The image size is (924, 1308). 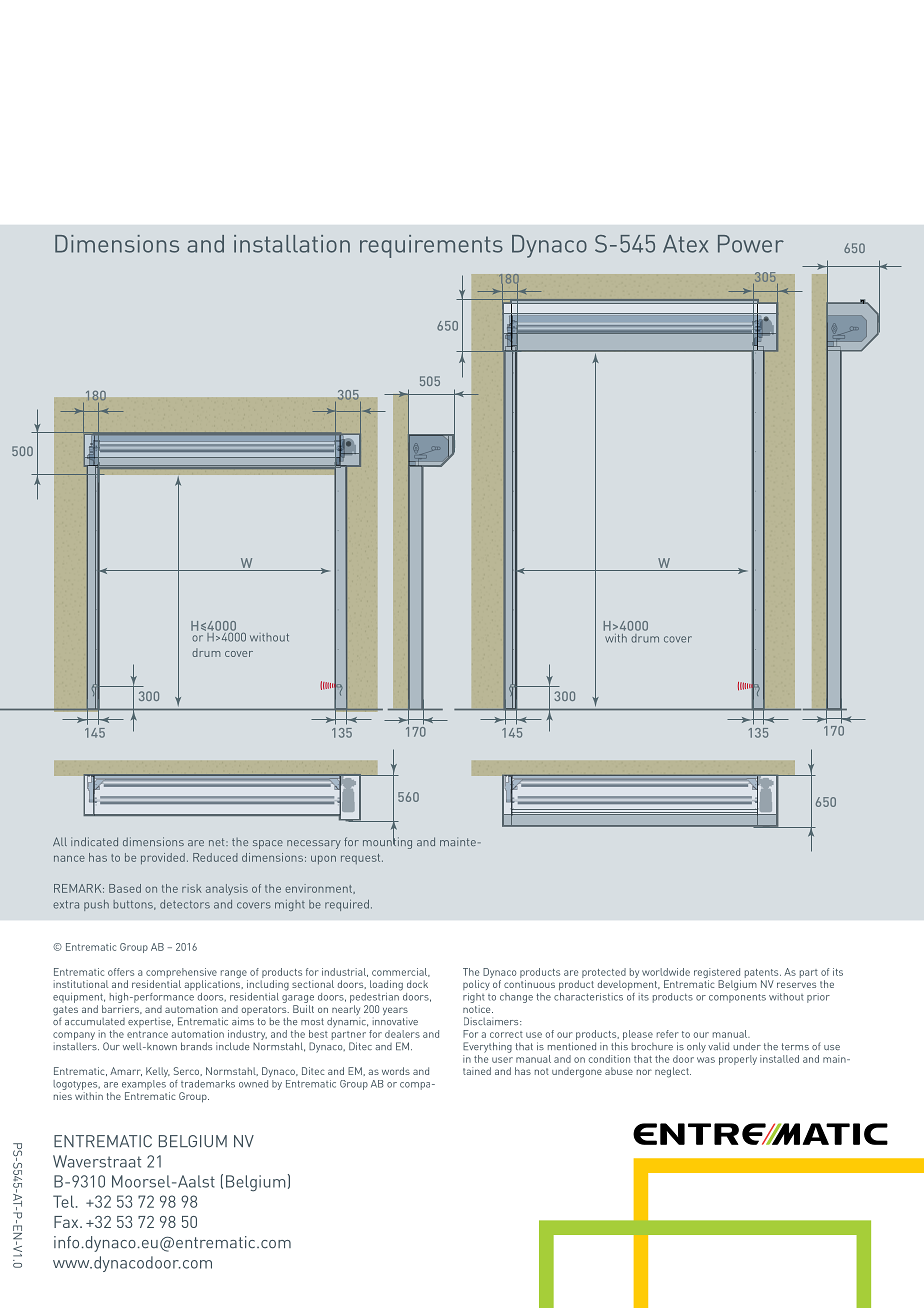 What do you see at coordinates (292, 244) in the screenshot?
I see `installation` at bounding box center [292, 244].
